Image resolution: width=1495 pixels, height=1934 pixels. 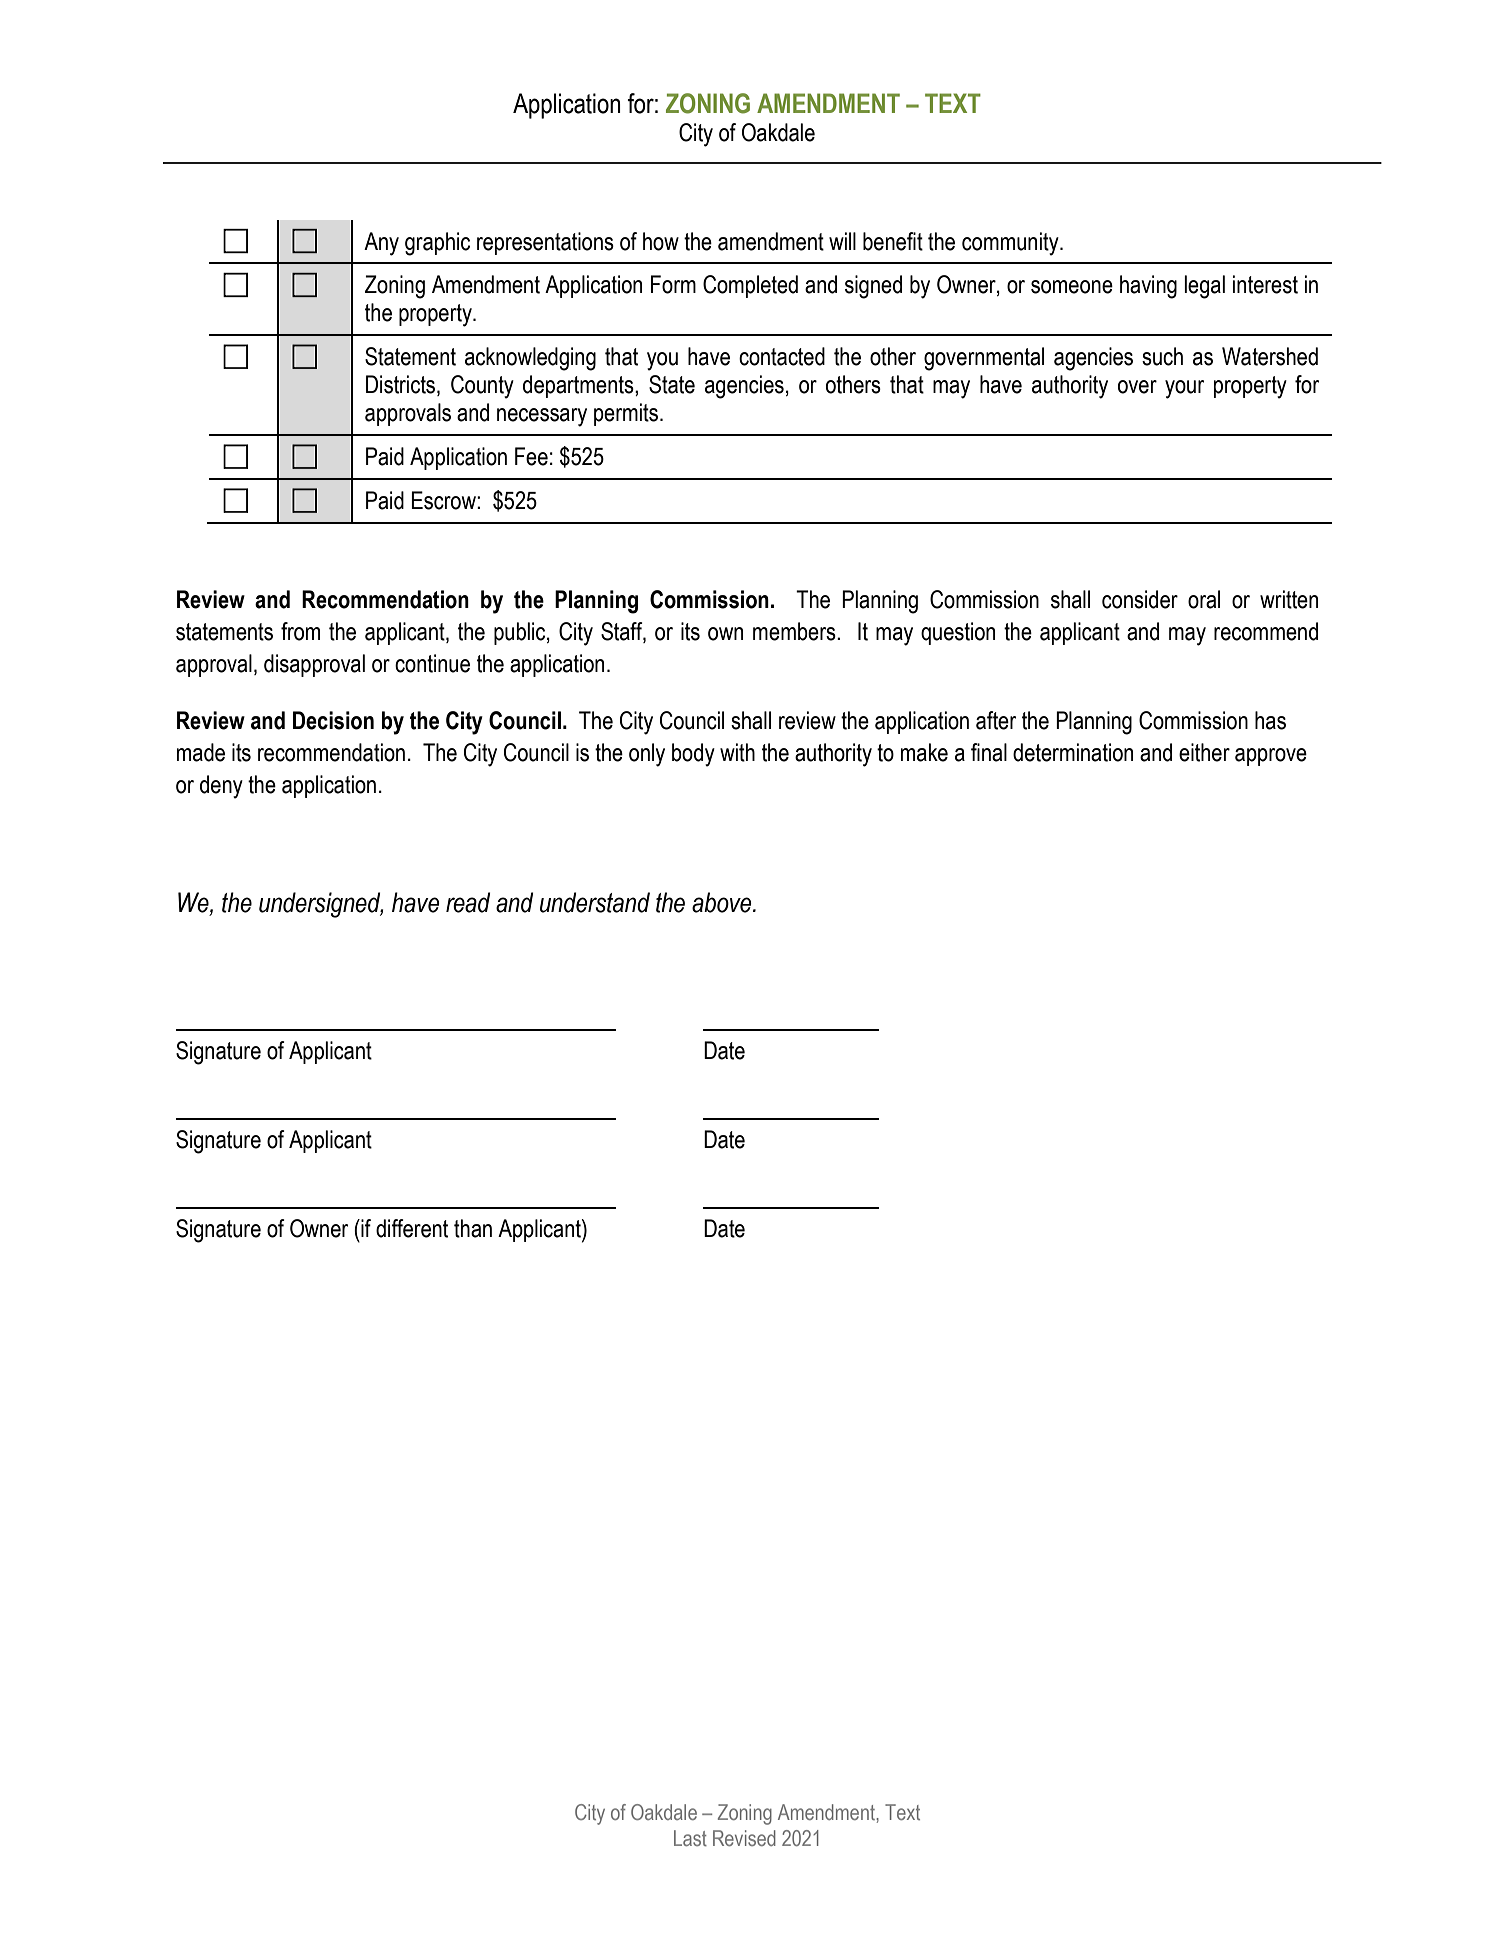 I want to click on Any, so click(x=381, y=244).
